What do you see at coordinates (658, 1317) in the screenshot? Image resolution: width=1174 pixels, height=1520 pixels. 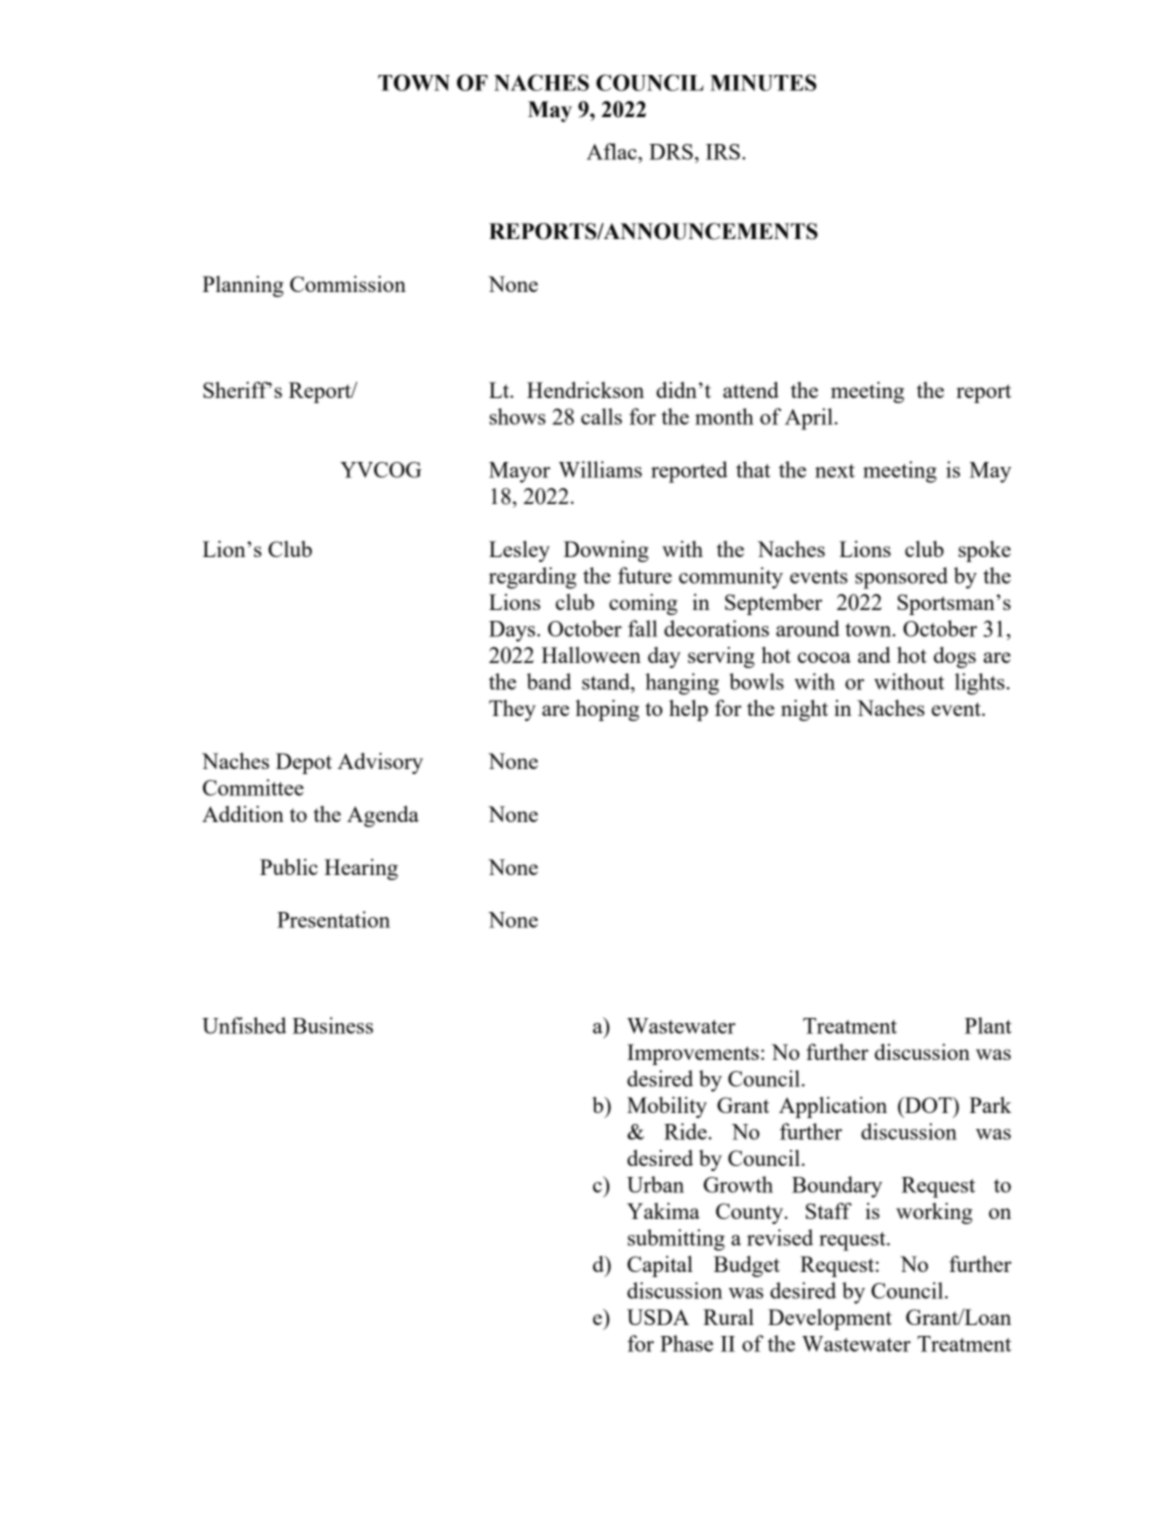 I see `USDA` at bounding box center [658, 1317].
